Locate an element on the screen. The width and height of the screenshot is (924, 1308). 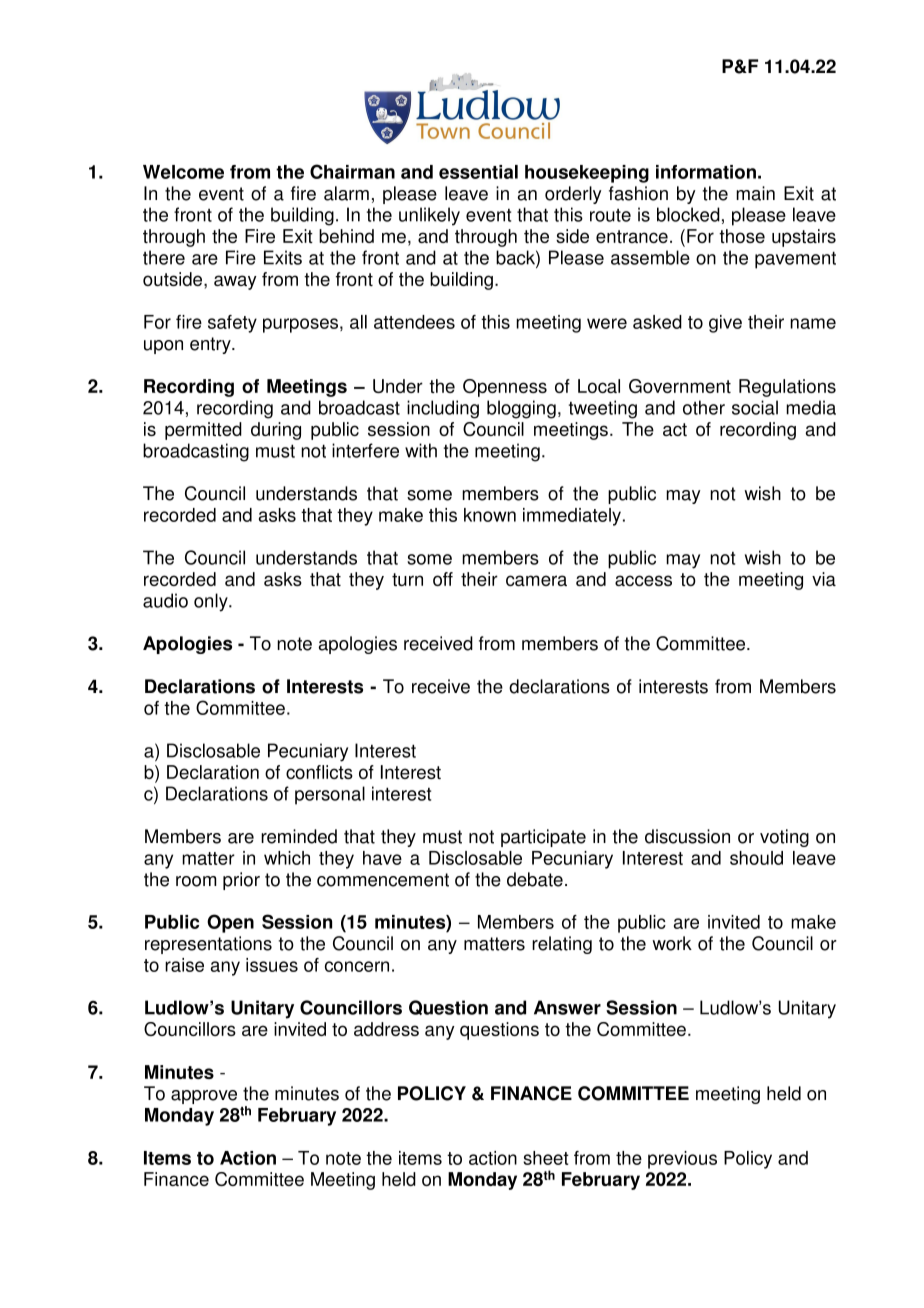
approve is located at coordinates (204, 1097).
